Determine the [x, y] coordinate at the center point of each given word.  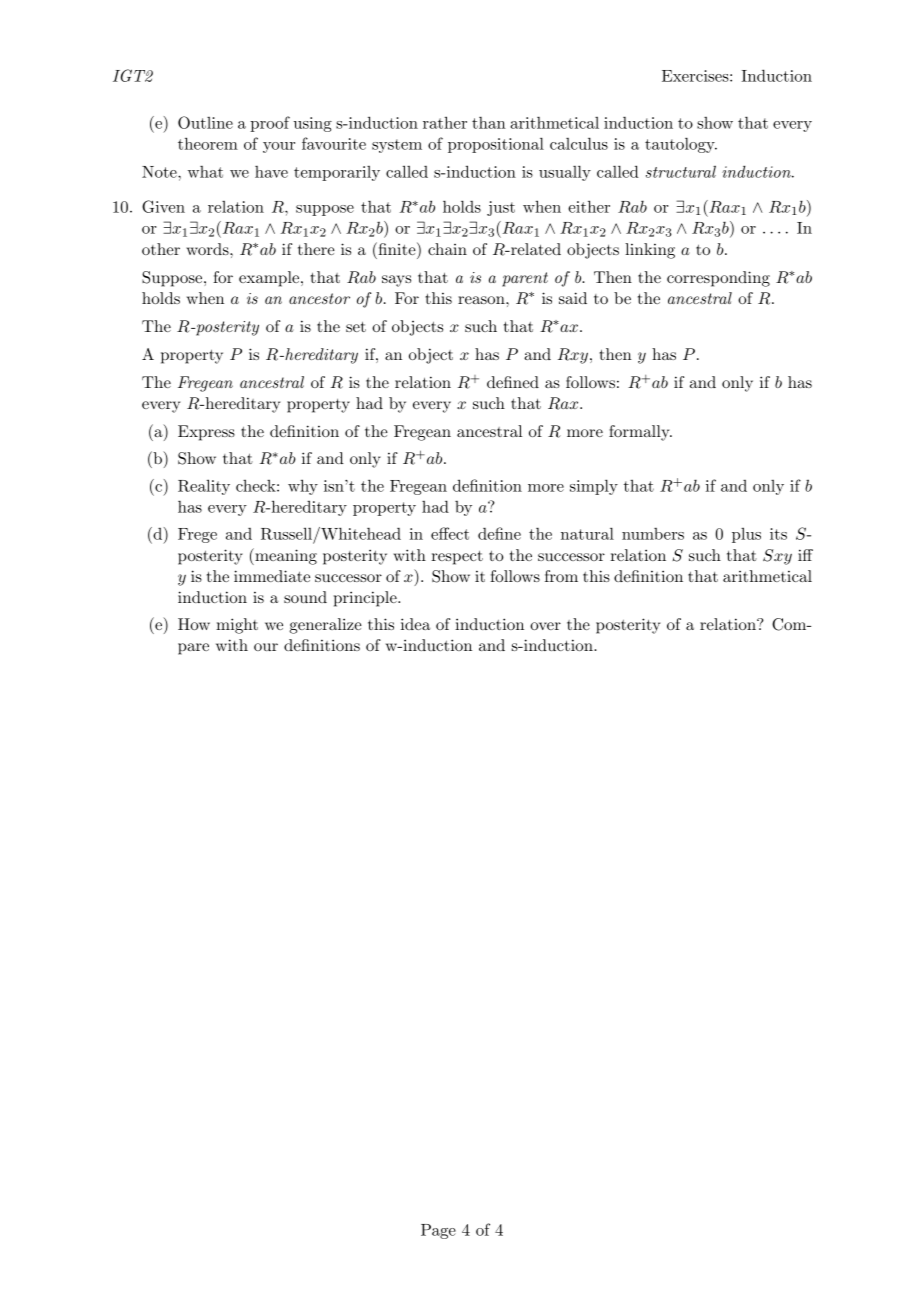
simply [594, 487]
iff [805, 555]
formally [640, 433]
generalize [325, 626]
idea [416, 624]
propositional [496, 145]
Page [438, 1231]
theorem [208, 143]
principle [366, 599]
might [237, 626]
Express [206, 433]
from [561, 576]
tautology [681, 145]
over [545, 626]
